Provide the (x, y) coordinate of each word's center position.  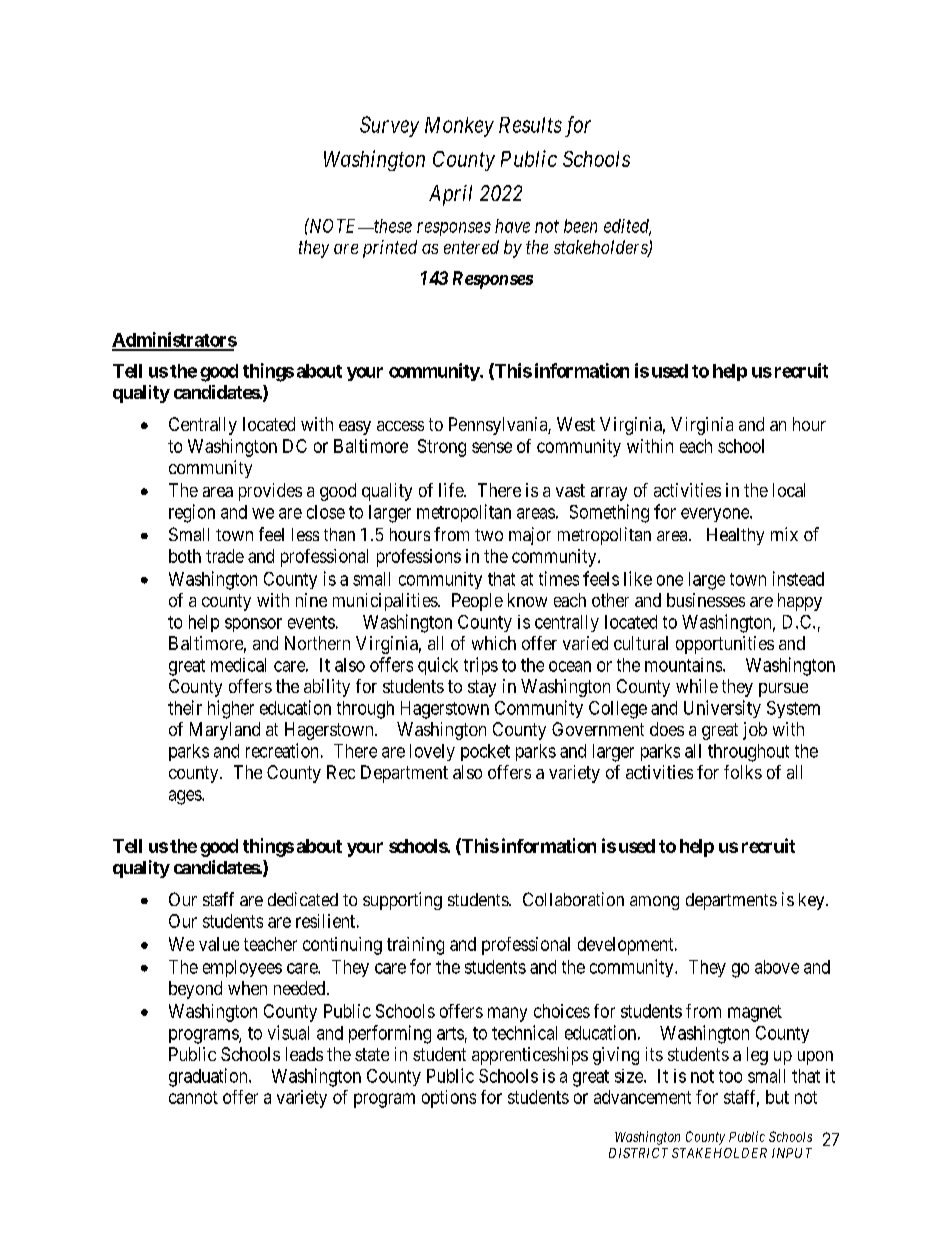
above (777, 967)
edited (627, 227)
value (219, 944)
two (489, 535)
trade (225, 556)
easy (355, 428)
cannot (193, 1097)
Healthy (735, 536)
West (576, 424)
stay (482, 688)
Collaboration (573, 899)
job (755, 731)
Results (530, 125)
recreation (282, 750)
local (789, 490)
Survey (389, 126)
